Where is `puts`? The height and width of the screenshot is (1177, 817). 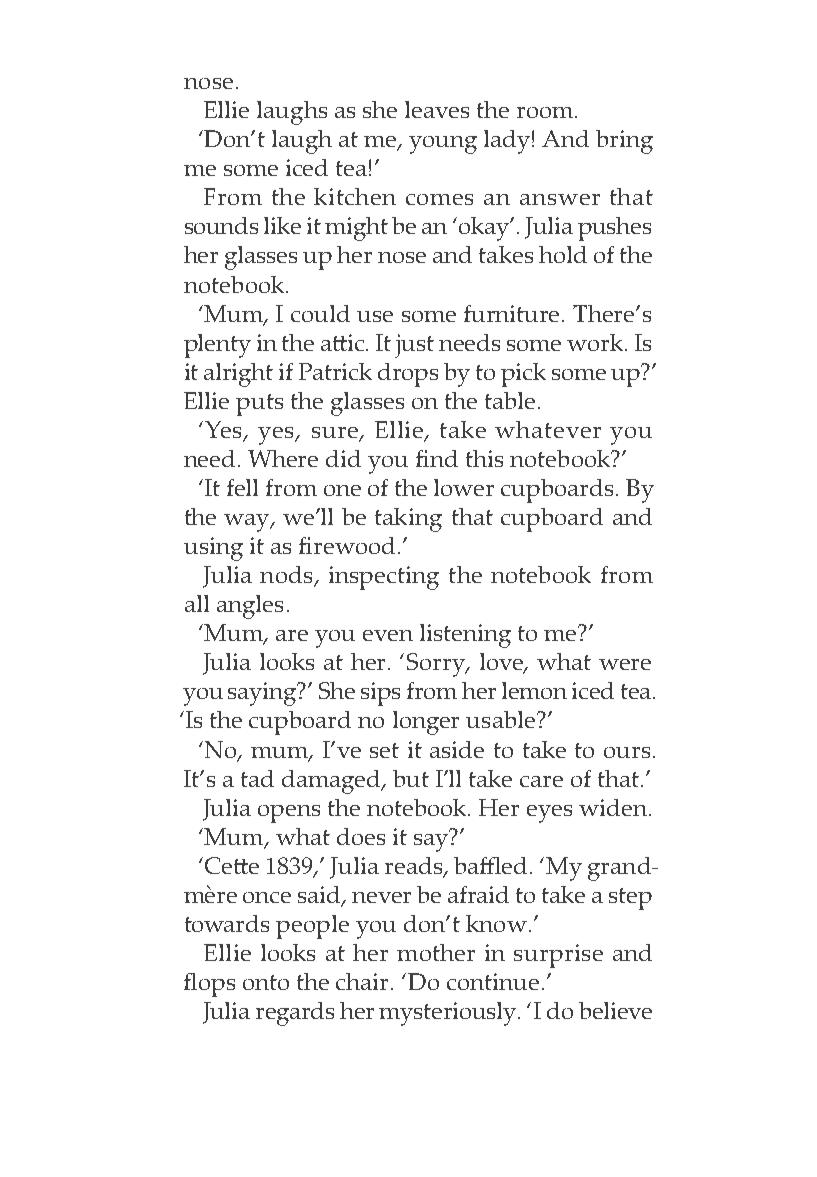
puts is located at coordinates (259, 405).
